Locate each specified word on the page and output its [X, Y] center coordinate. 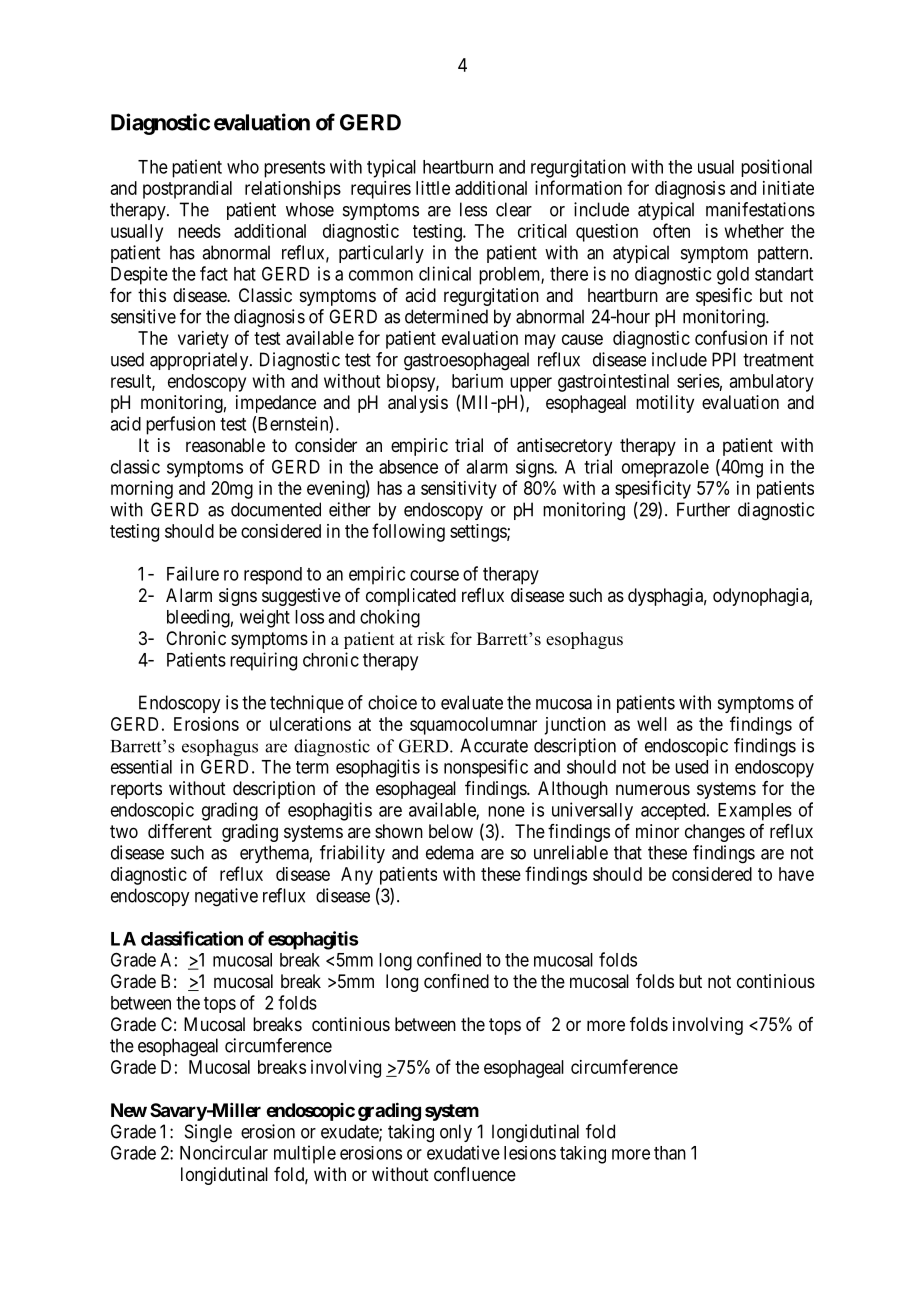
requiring [263, 661]
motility [665, 404]
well [652, 724]
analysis [418, 404]
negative [226, 897]
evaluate [472, 702]
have [796, 874]
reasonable [225, 445]
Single [208, 1133]
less [473, 209]
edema [450, 852]
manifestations [760, 209]
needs [199, 231]
